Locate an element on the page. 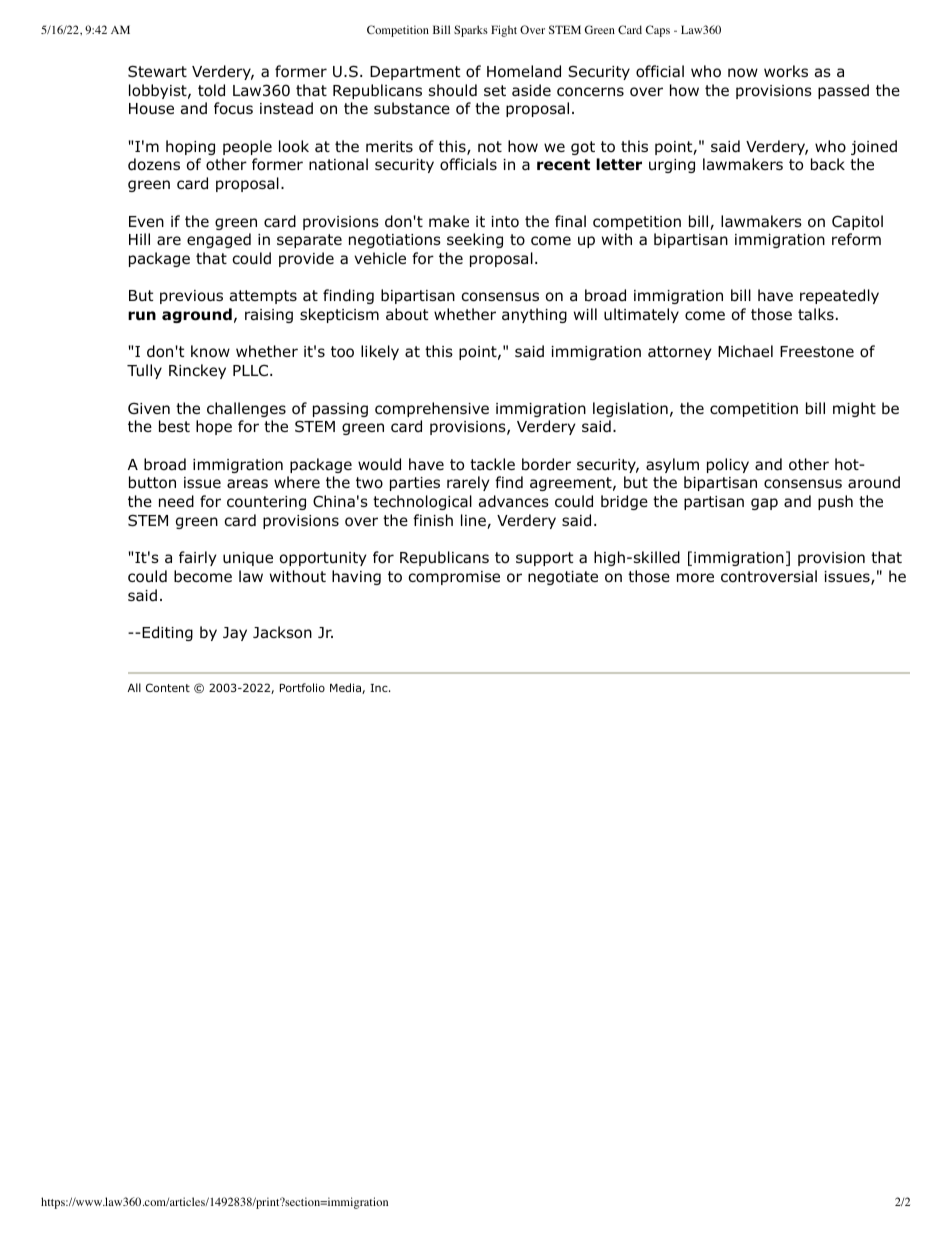 The image size is (952, 1233). Content is located at coordinates (168, 687).
